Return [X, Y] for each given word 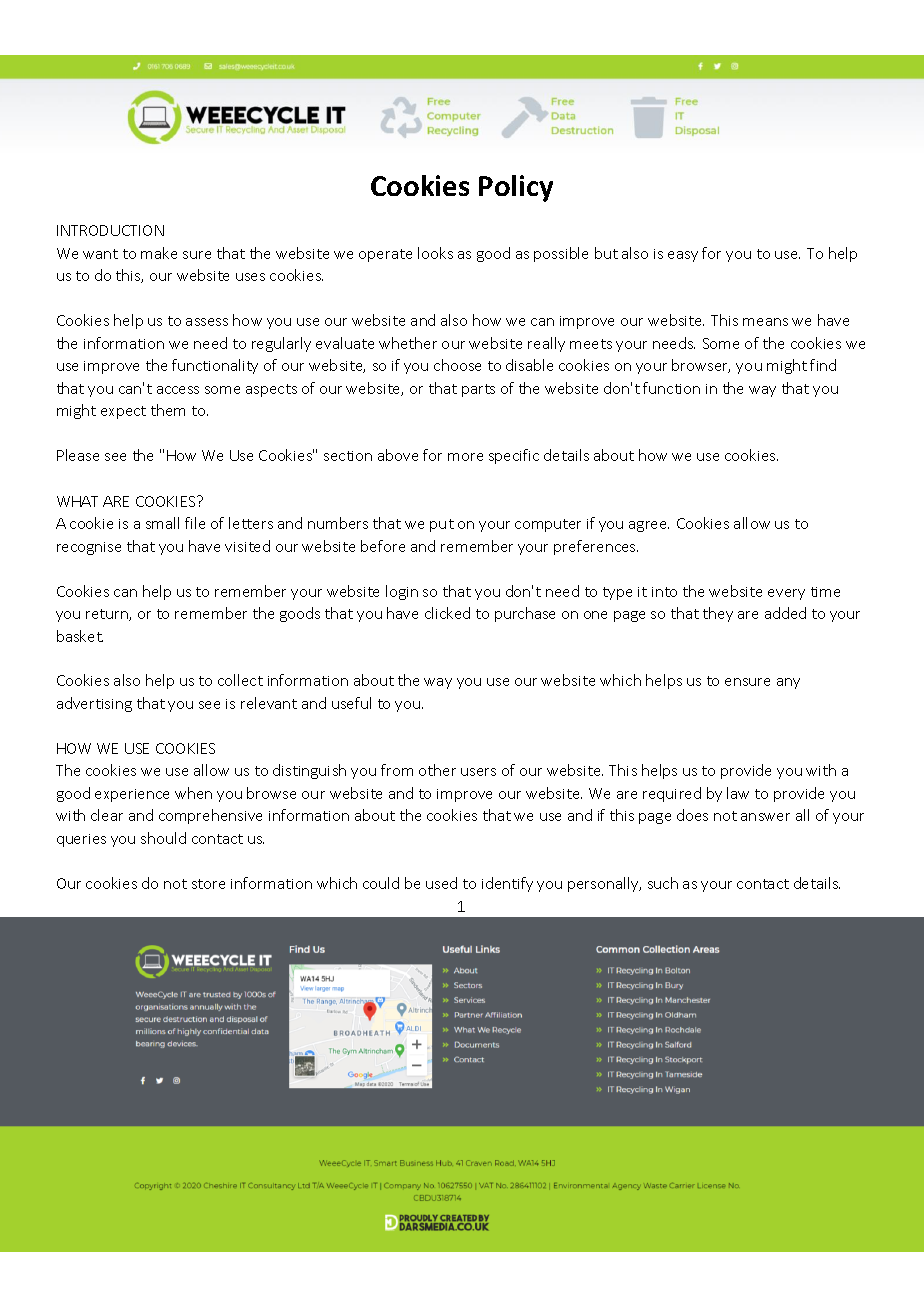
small [162, 523]
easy [683, 256]
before [383, 546]
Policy [516, 188]
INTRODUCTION [110, 230]
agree [649, 526]
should [163, 838]
